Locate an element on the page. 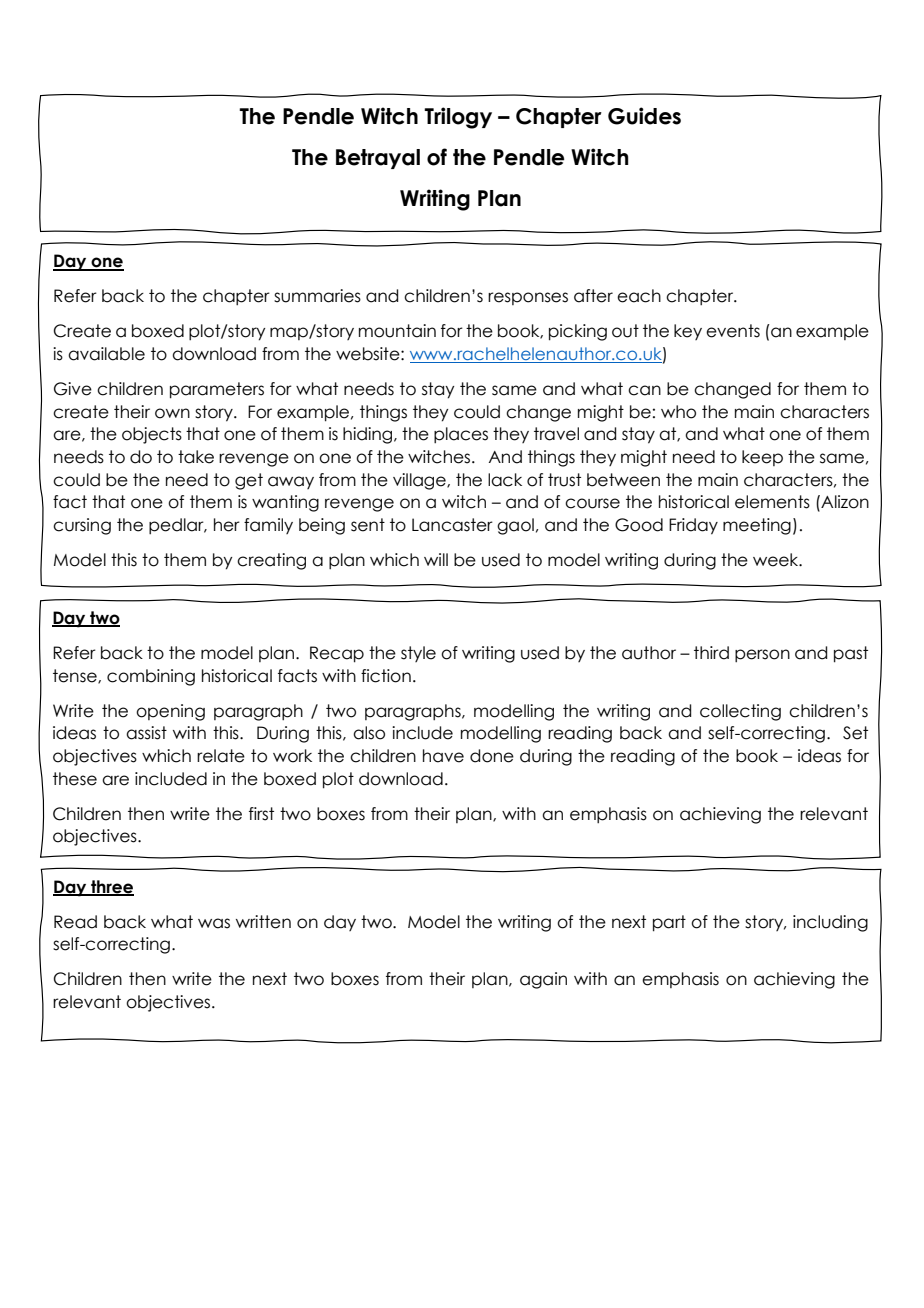 Image resolution: width=924 pixels, height=1308 pixels. again is located at coordinates (543, 980).
